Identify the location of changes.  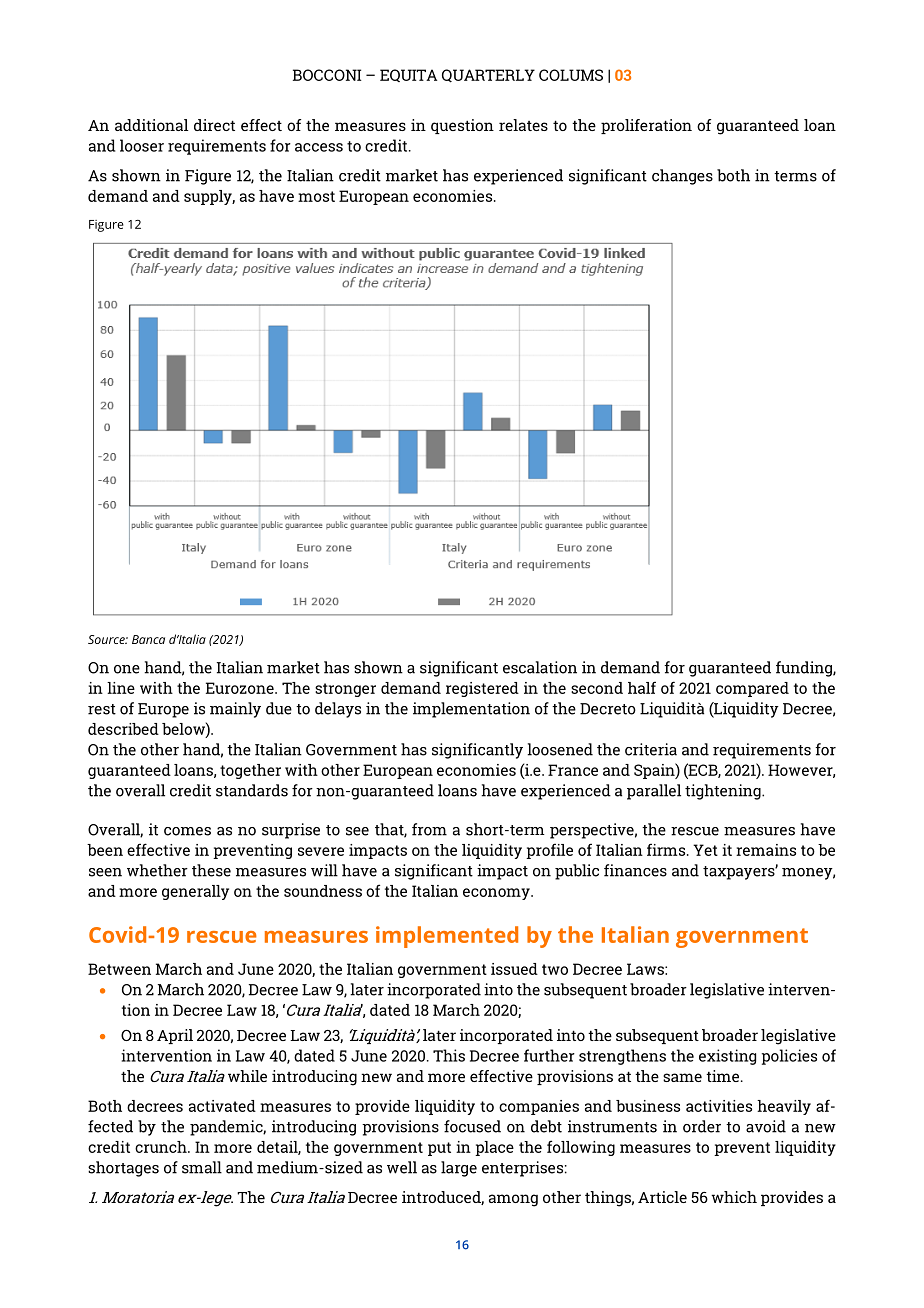
(682, 177).
